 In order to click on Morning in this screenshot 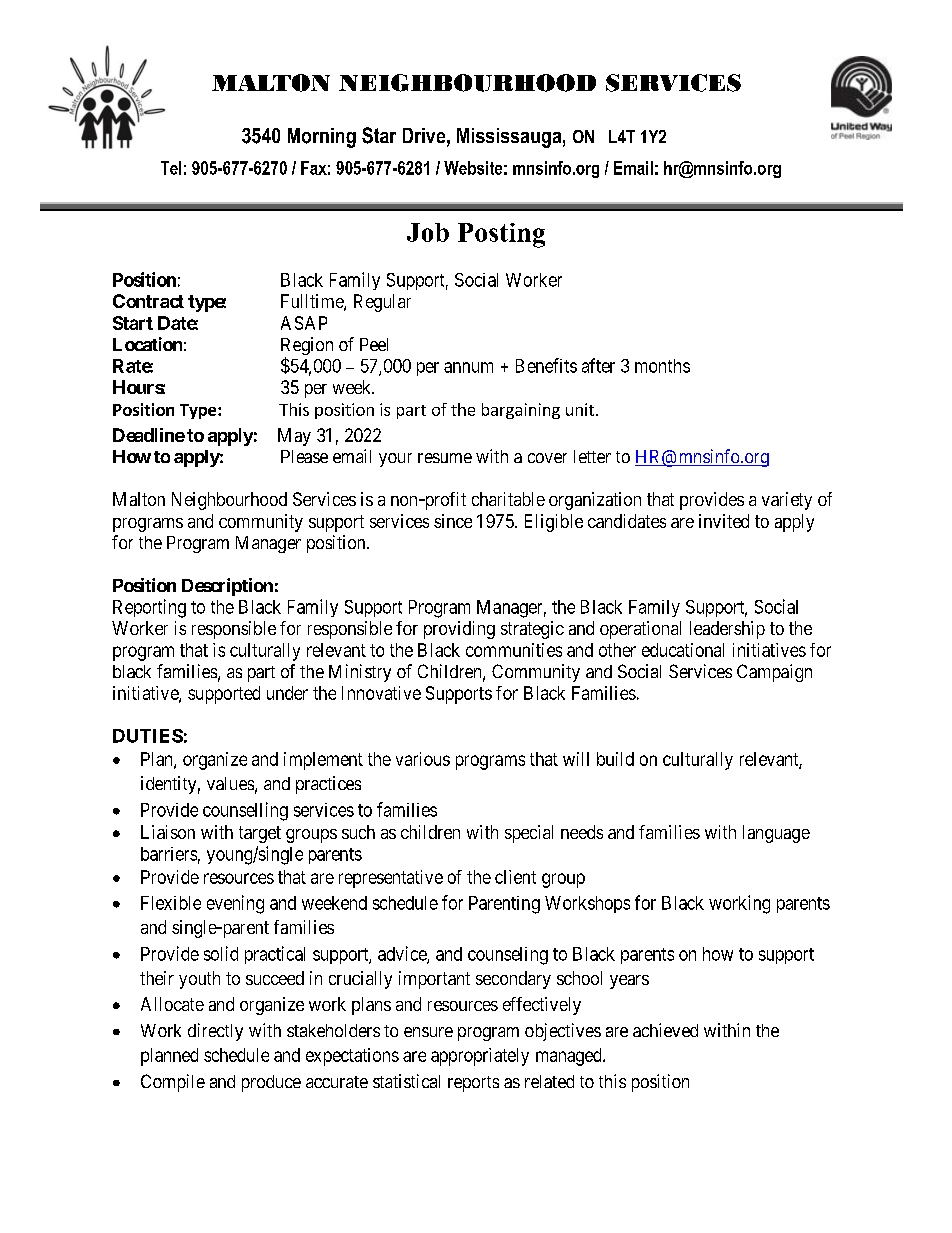, I will do `click(322, 138)`.
